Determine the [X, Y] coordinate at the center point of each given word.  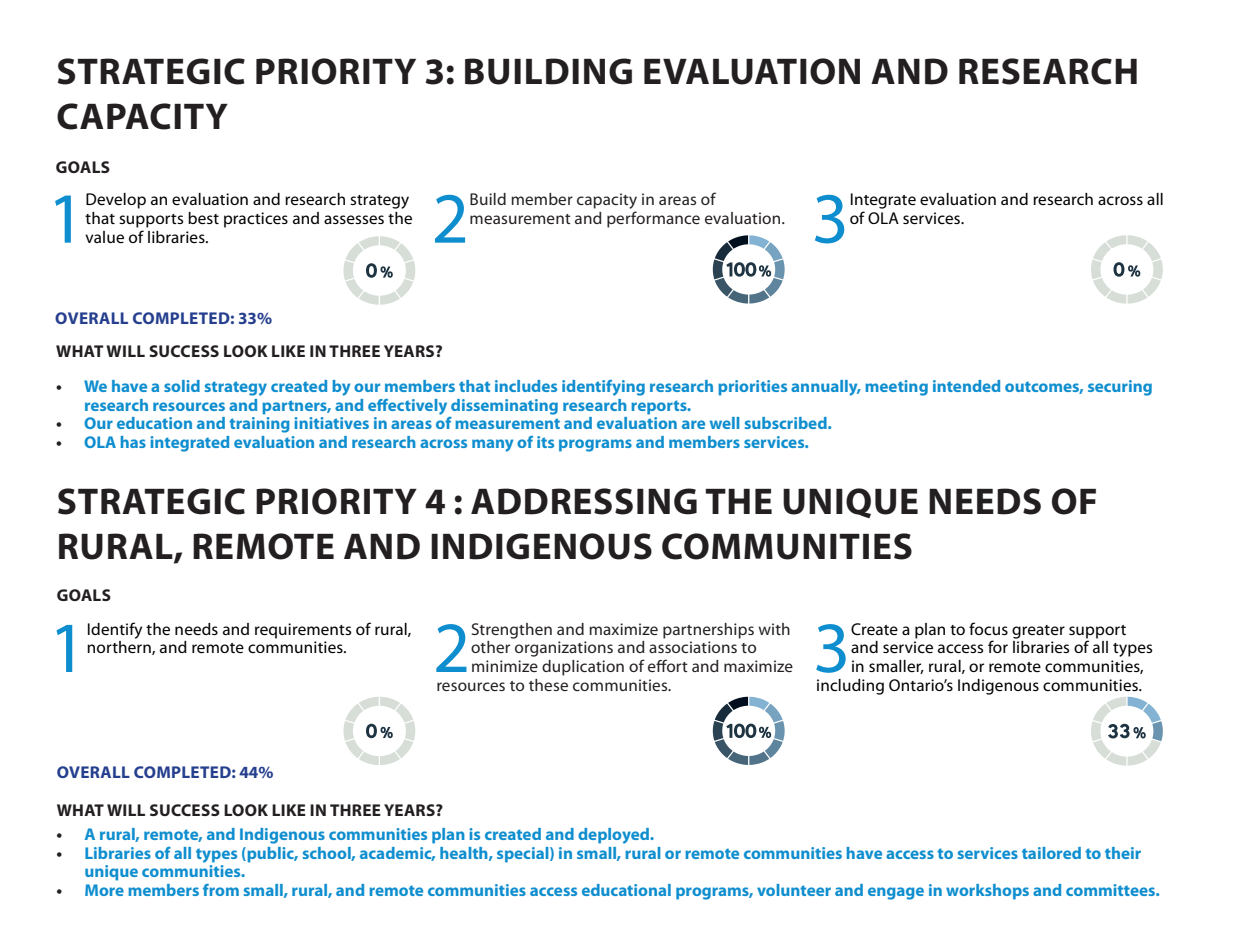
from [221, 890]
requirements [303, 631]
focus [988, 628]
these [548, 685]
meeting [896, 388]
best [203, 218]
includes [526, 386]
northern [120, 648]
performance [653, 219]
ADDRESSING [584, 501]
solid [182, 386]
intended [966, 386]
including [850, 687]
